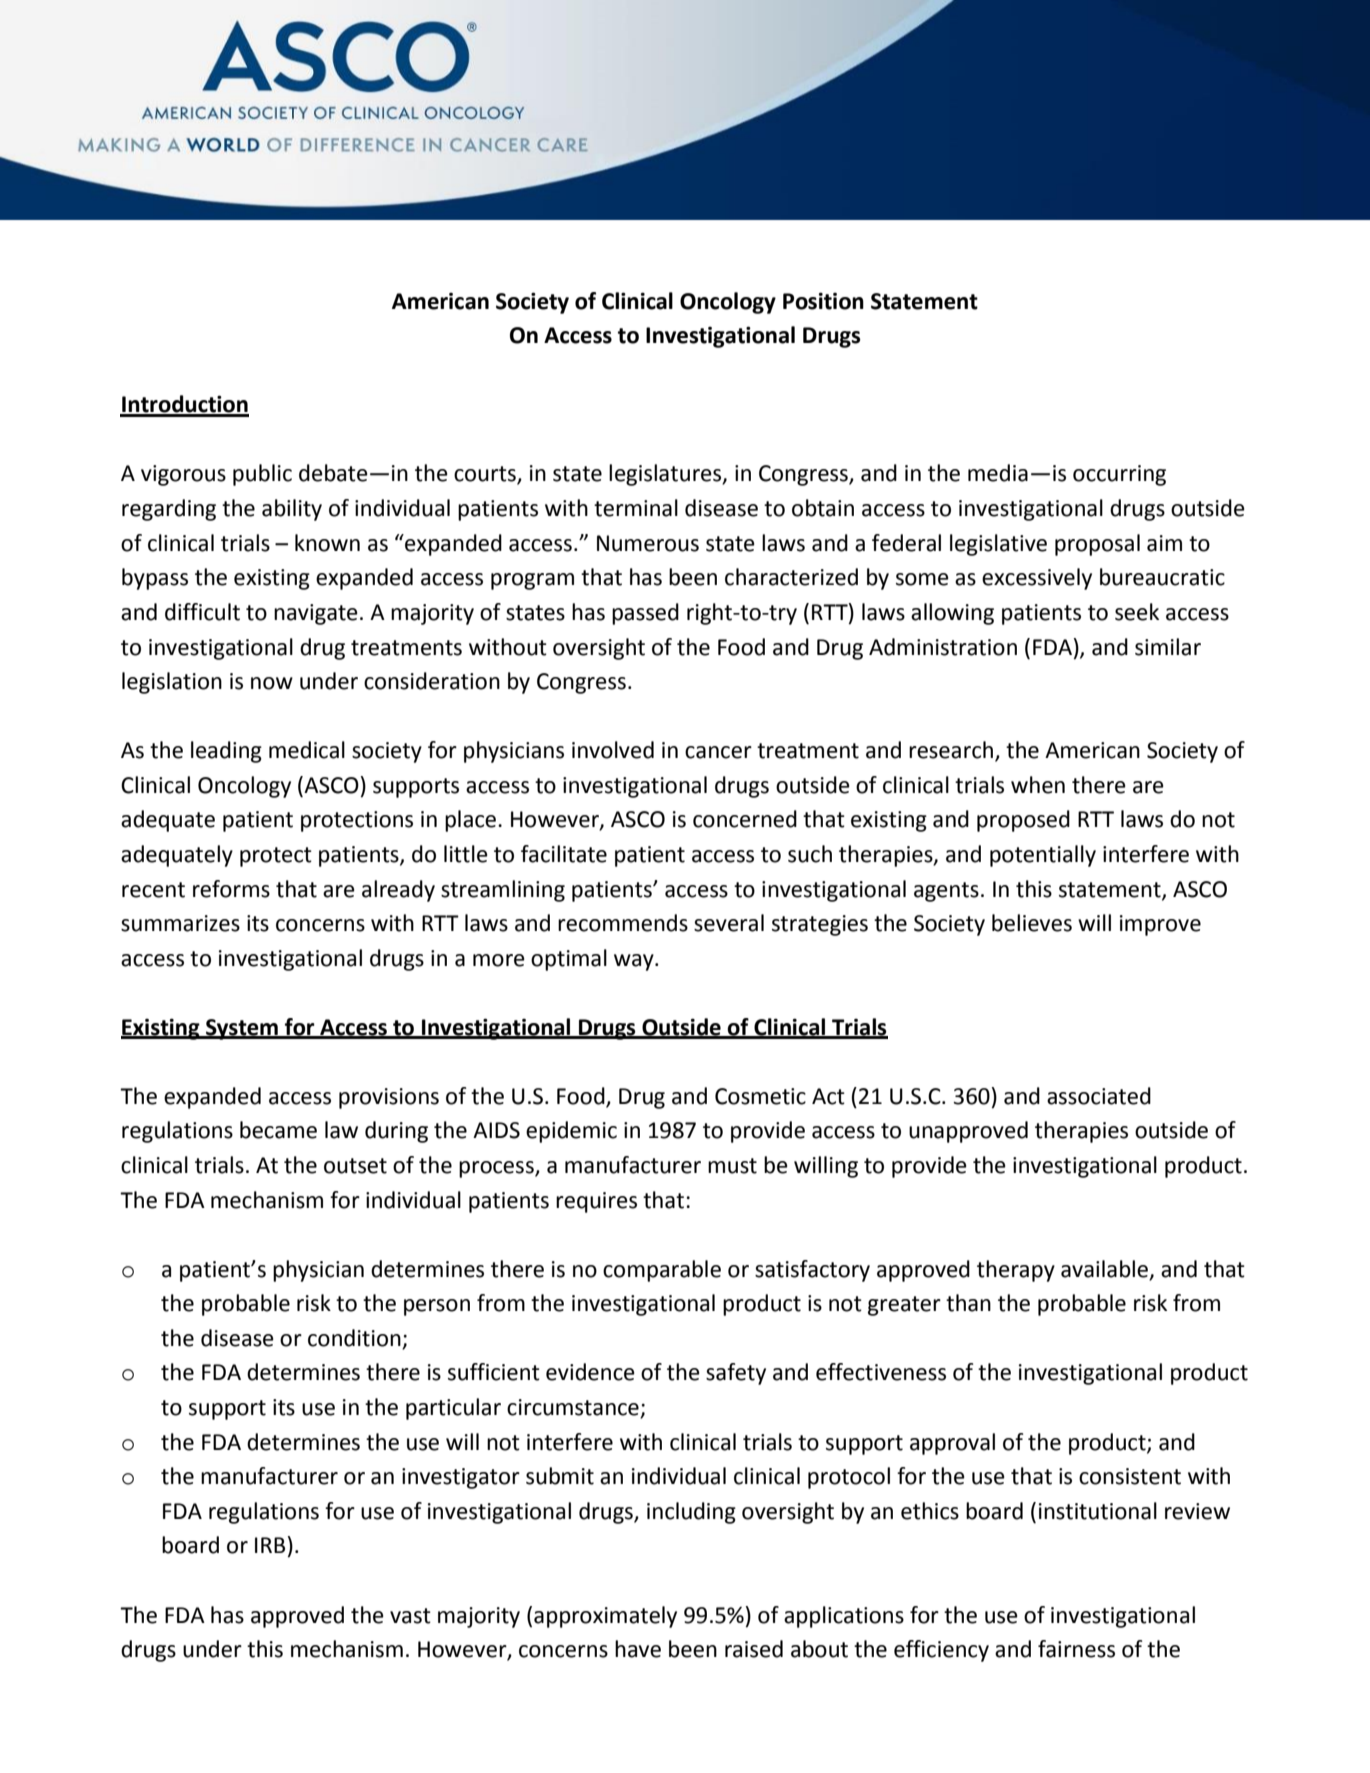 The height and width of the image is (1773, 1370). What do you see at coordinates (1119, 475) in the image?
I see `occurring` at bounding box center [1119, 475].
